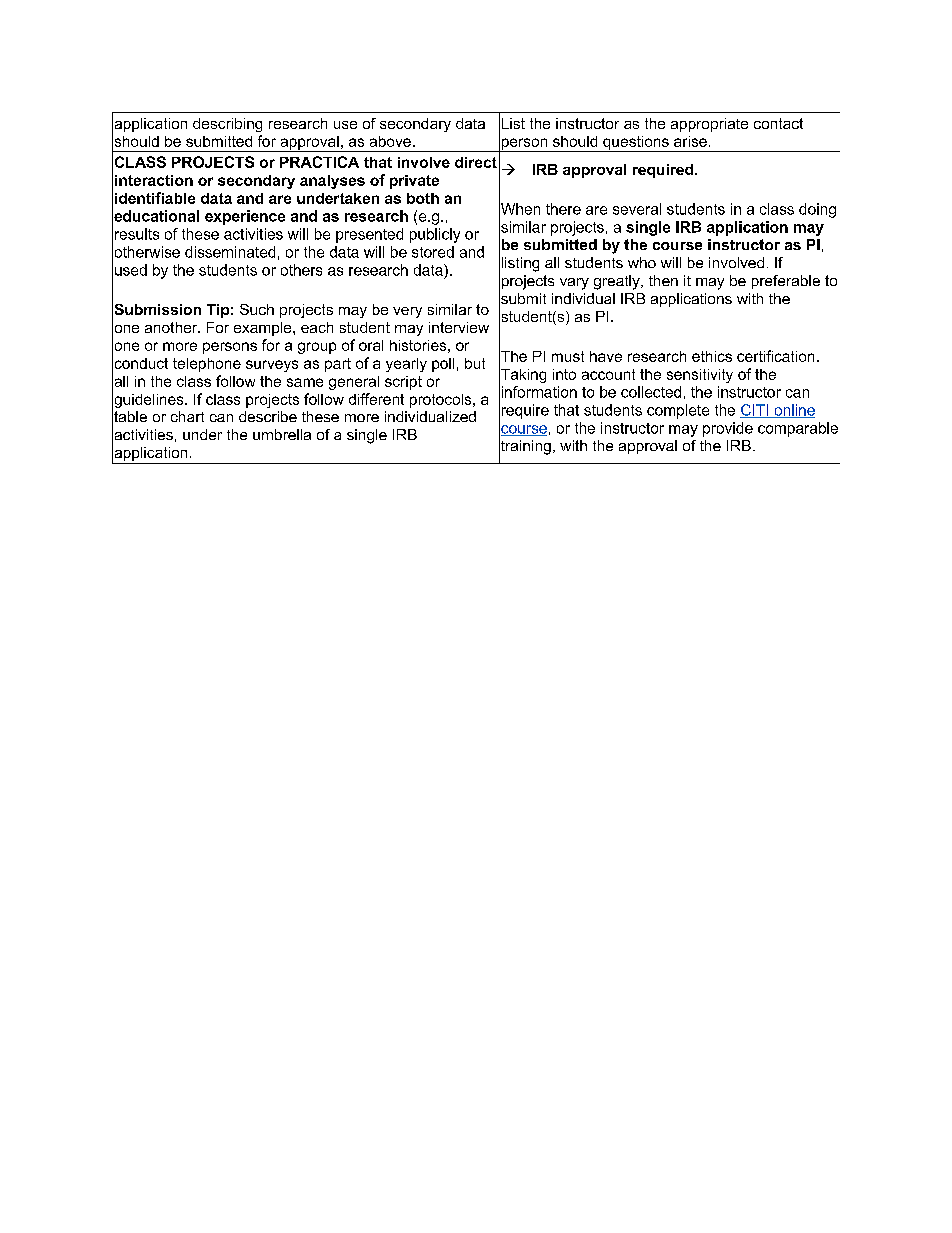 The height and width of the document is (1233, 952). I want to click on disseminated, so click(230, 252).
